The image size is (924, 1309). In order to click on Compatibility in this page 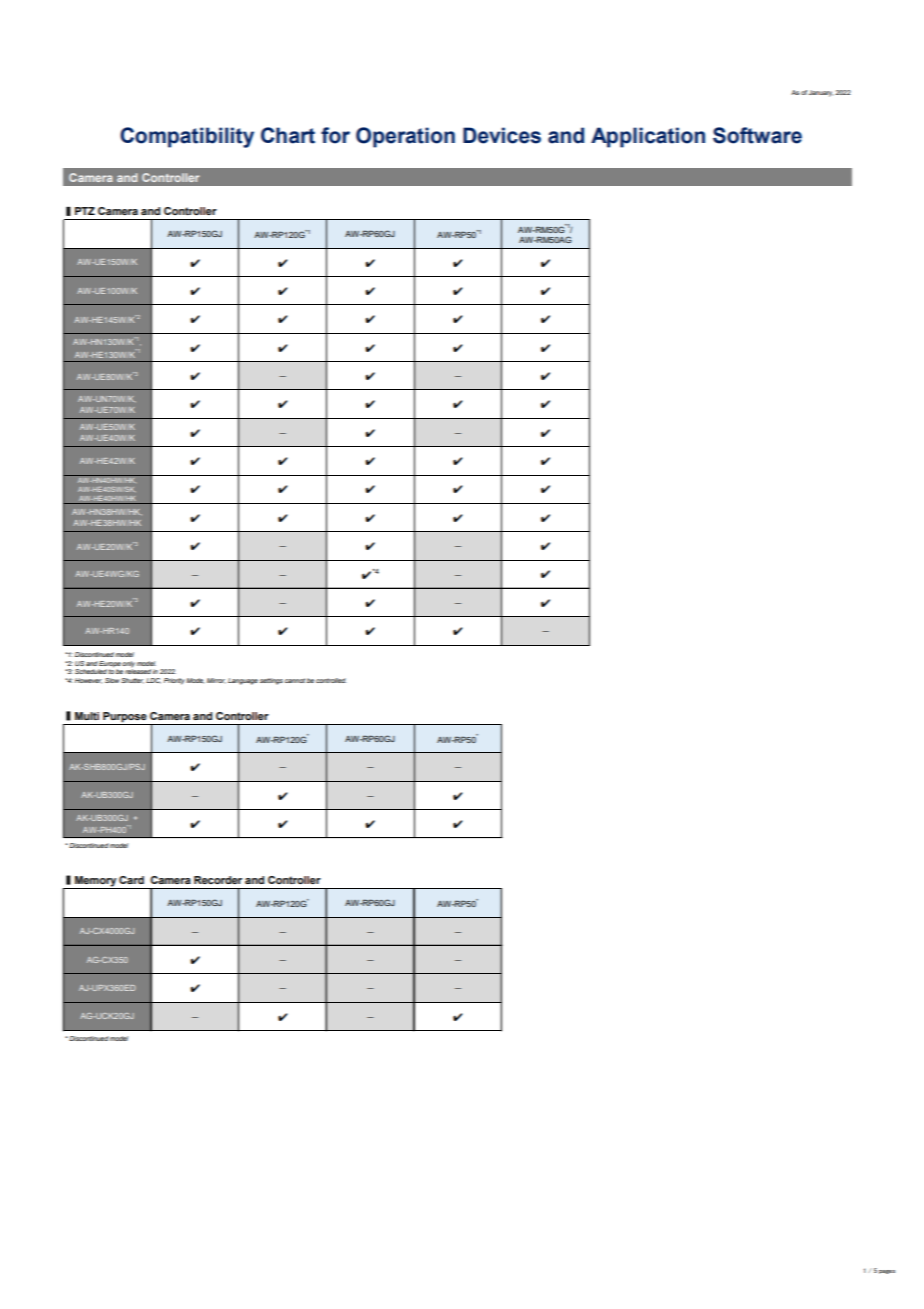, I will do `click(187, 137)`.
